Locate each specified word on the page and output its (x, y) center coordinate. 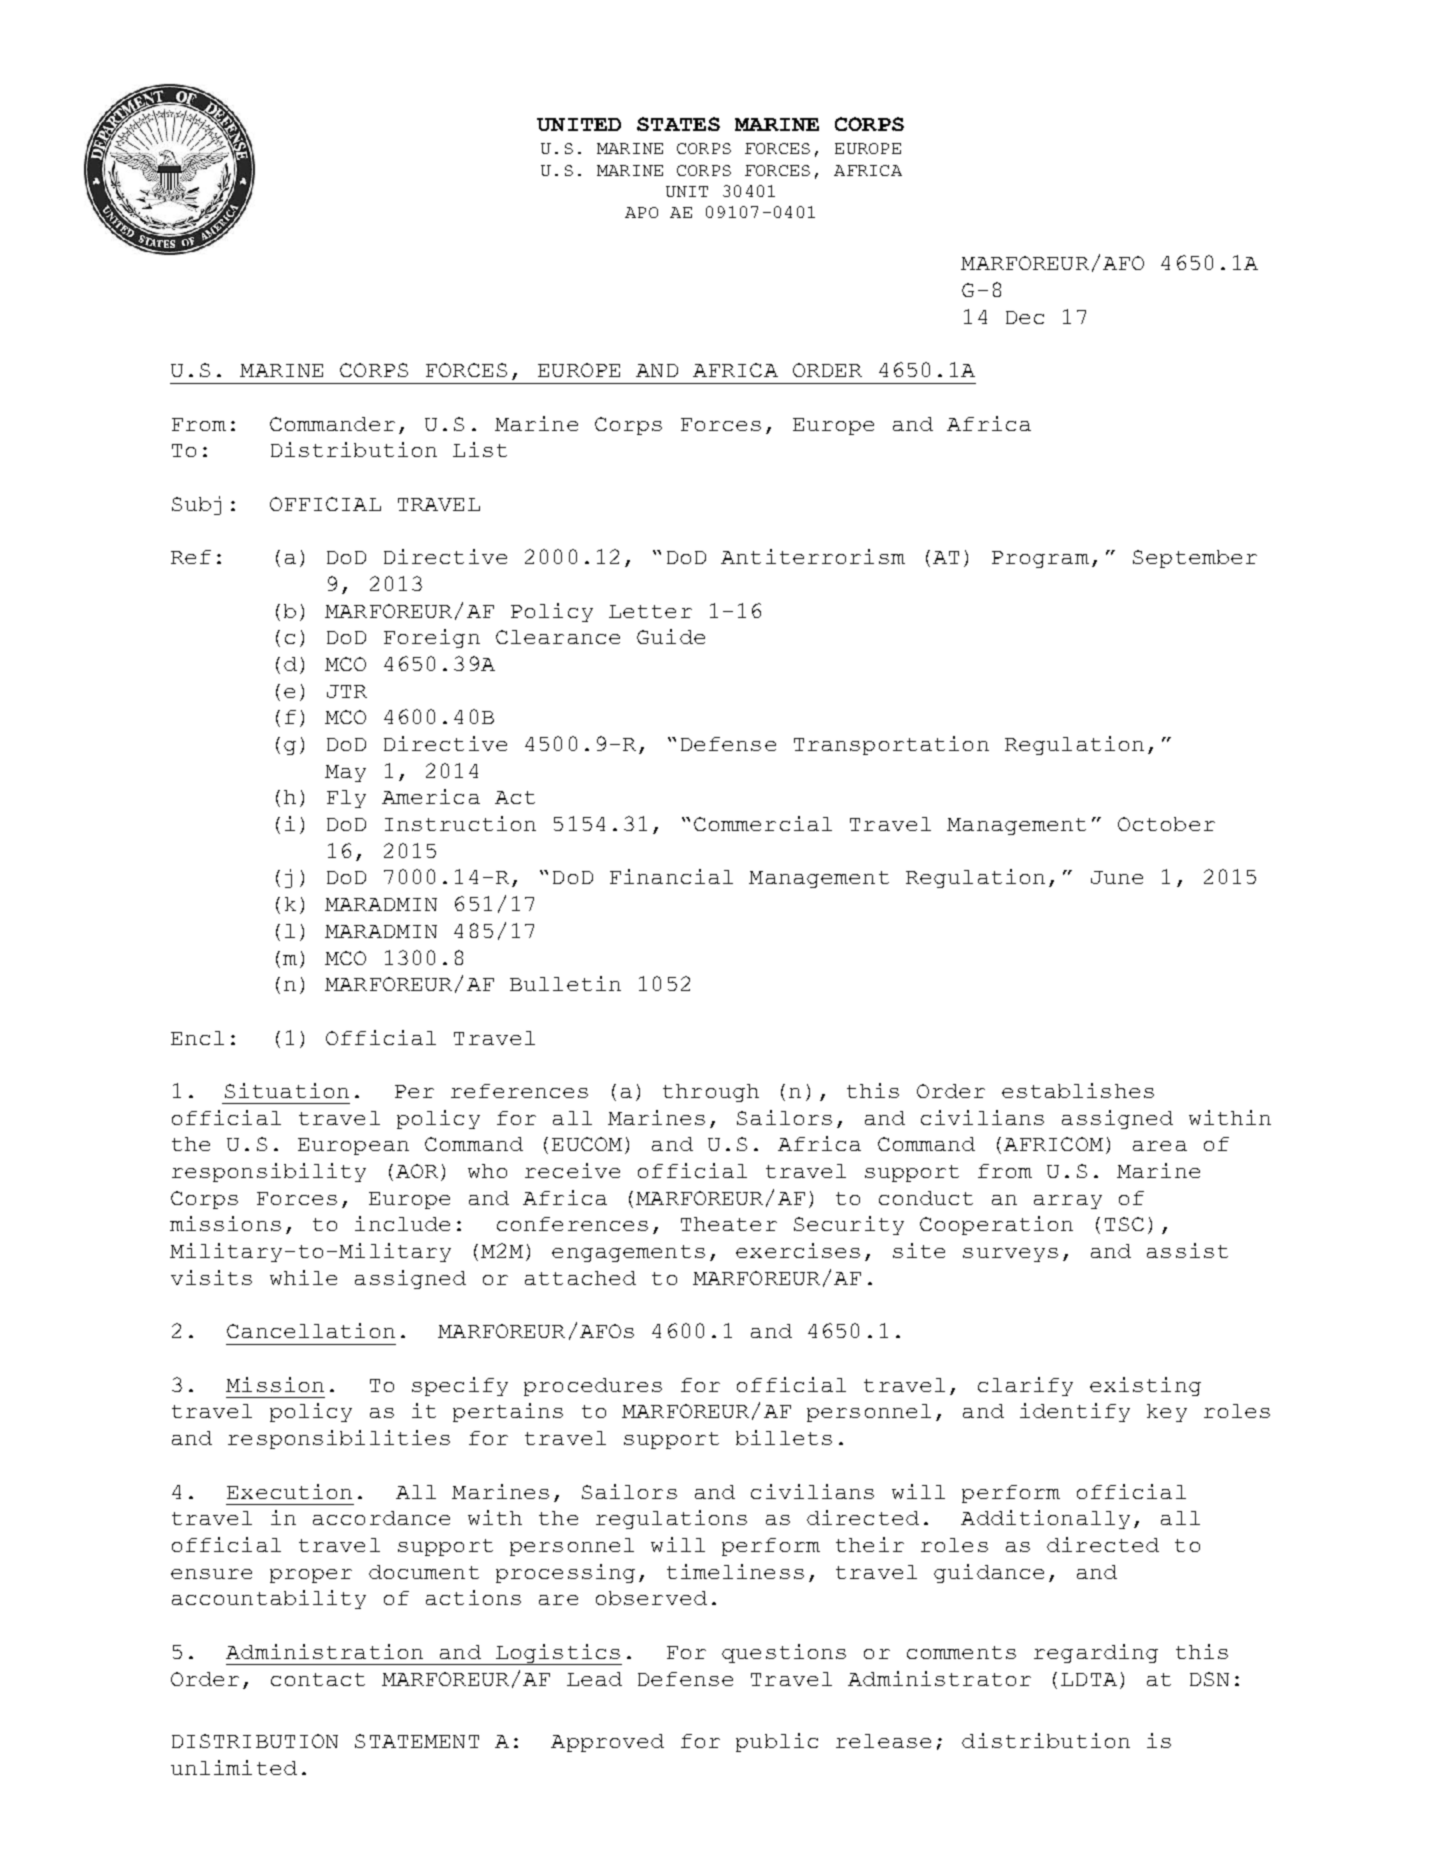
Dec (1025, 317)
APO (641, 212)
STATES (678, 124)
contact (318, 1679)
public (777, 1742)
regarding (1096, 1653)
